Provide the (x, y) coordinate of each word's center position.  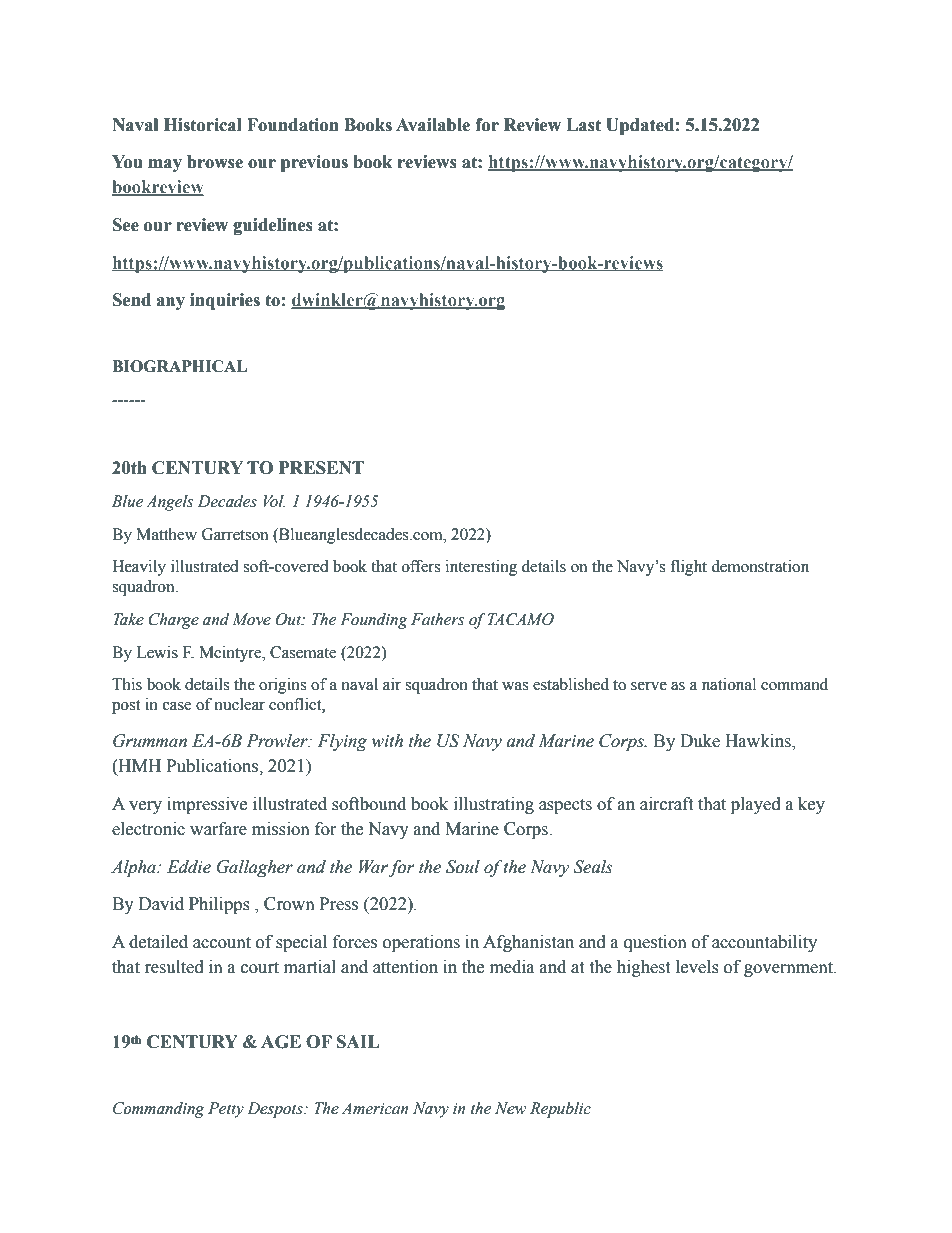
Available (433, 125)
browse (215, 162)
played (756, 805)
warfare (218, 829)
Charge (173, 621)
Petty (226, 1110)
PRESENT (321, 468)
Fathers (437, 619)
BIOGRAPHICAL (179, 366)
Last (583, 125)
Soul (463, 867)
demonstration (760, 566)
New (510, 1108)
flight (688, 568)
